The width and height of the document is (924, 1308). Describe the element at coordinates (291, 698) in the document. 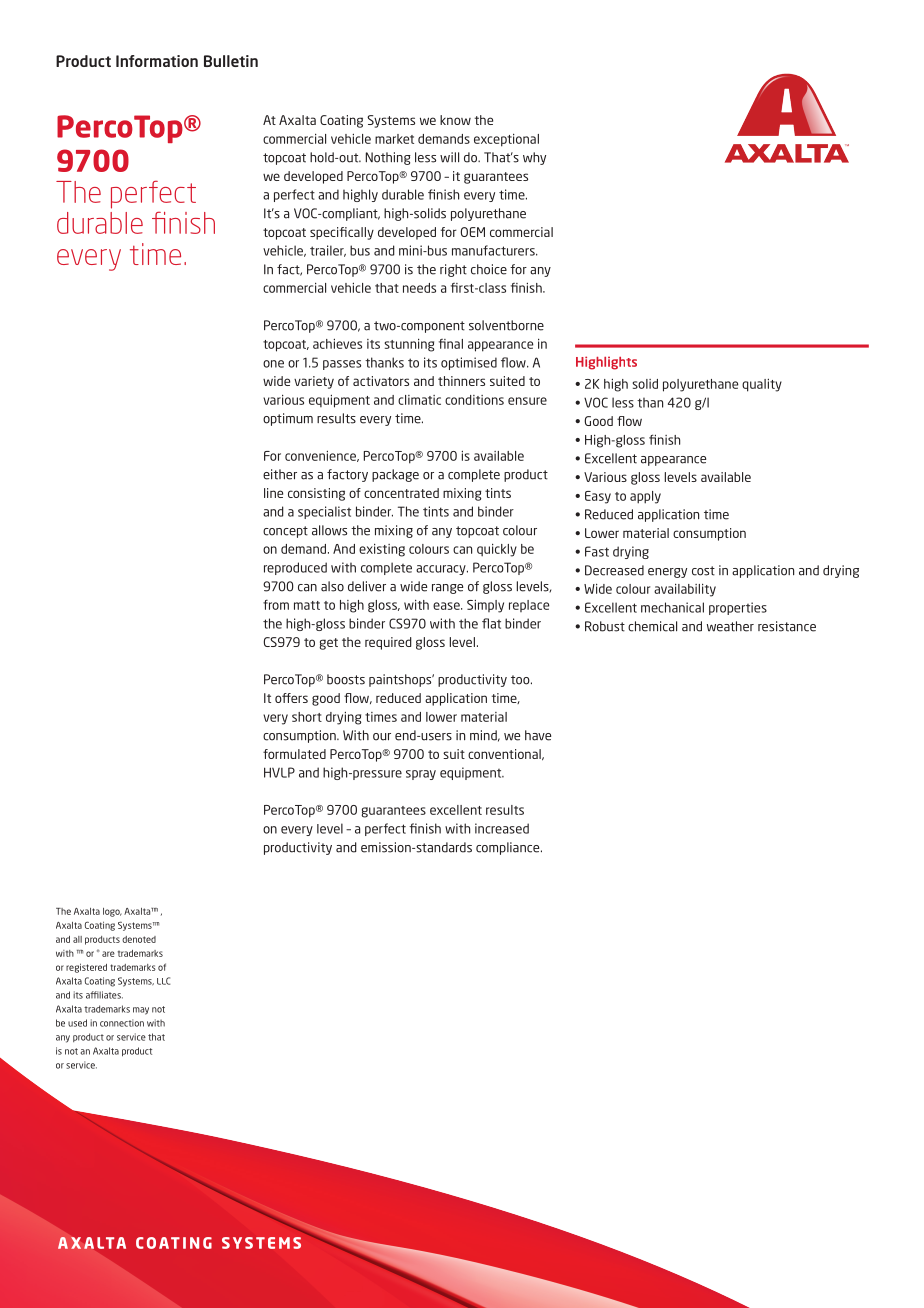

I see `offers` at that location.
